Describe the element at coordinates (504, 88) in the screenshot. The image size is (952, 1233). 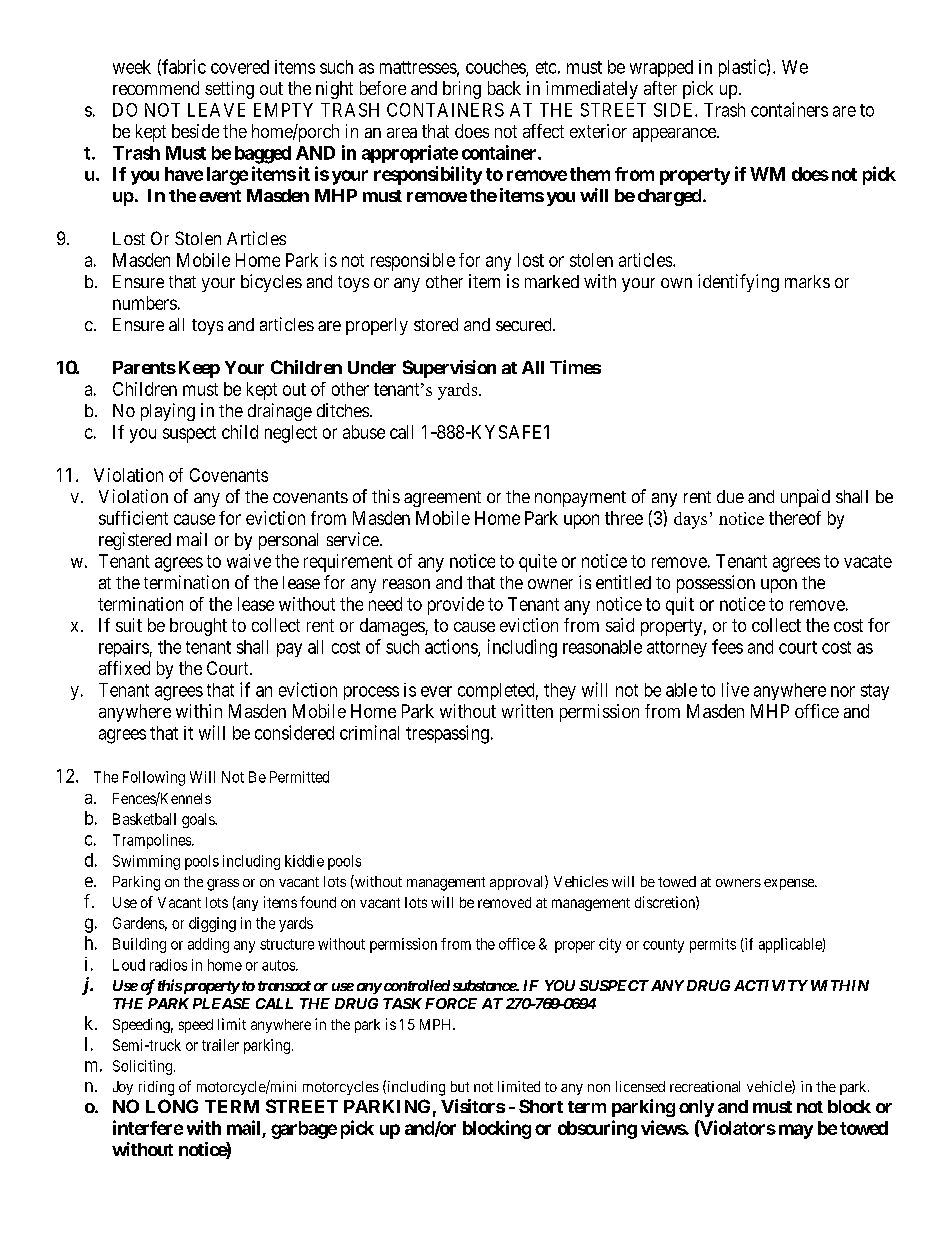
I see `back` at that location.
